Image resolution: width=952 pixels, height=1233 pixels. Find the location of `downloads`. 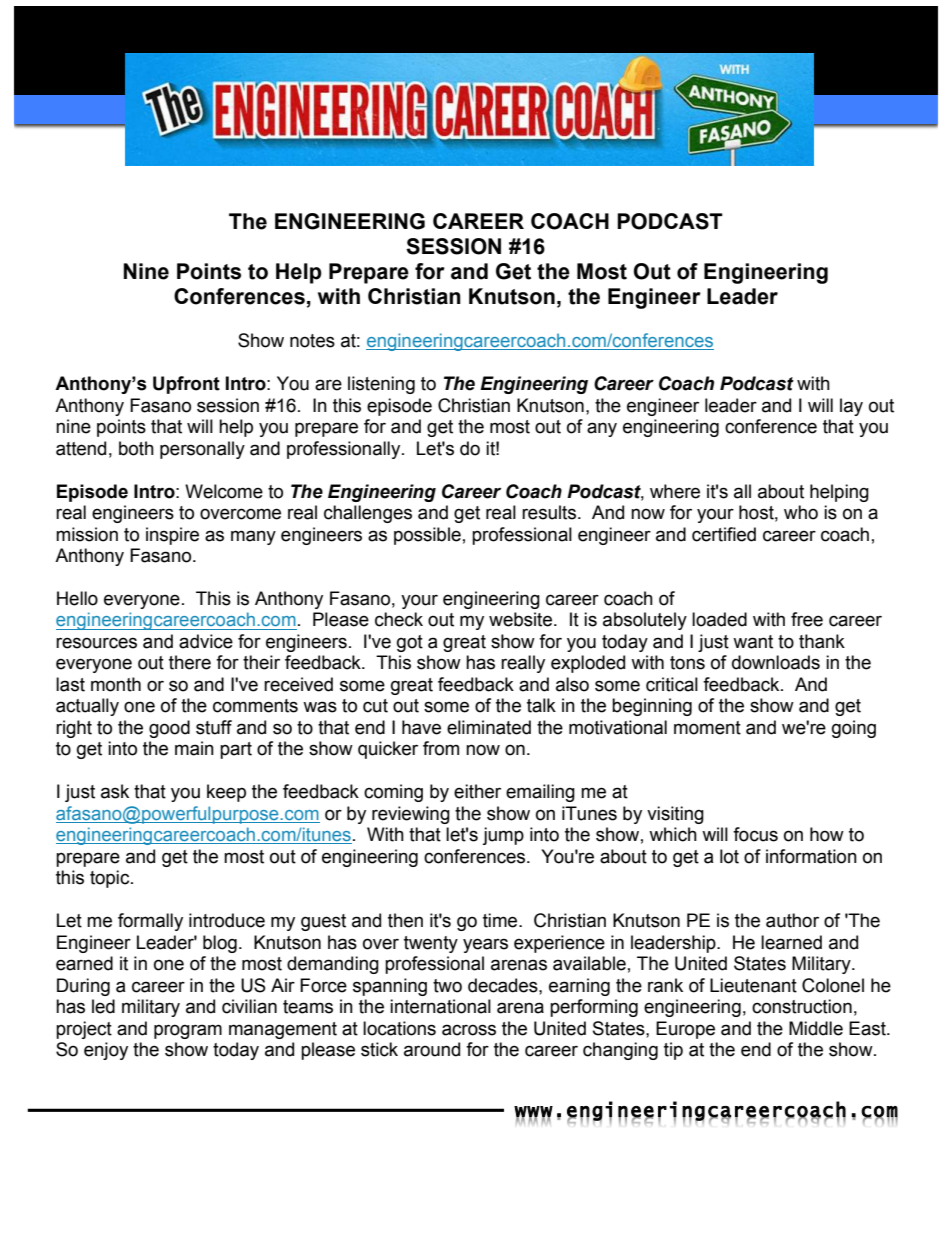

downloads is located at coordinates (776, 662).
